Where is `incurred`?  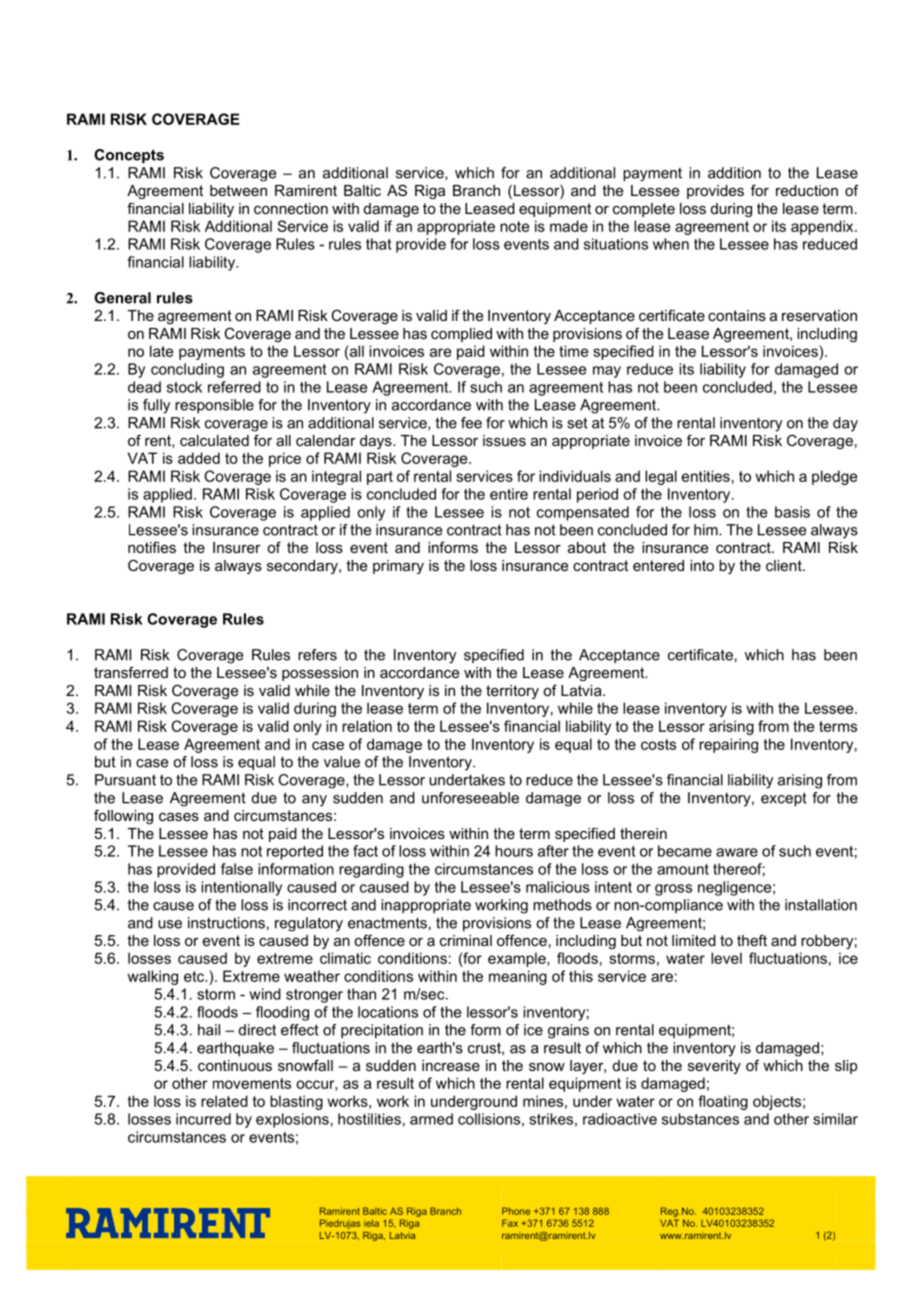 incurred is located at coordinates (203, 1119).
